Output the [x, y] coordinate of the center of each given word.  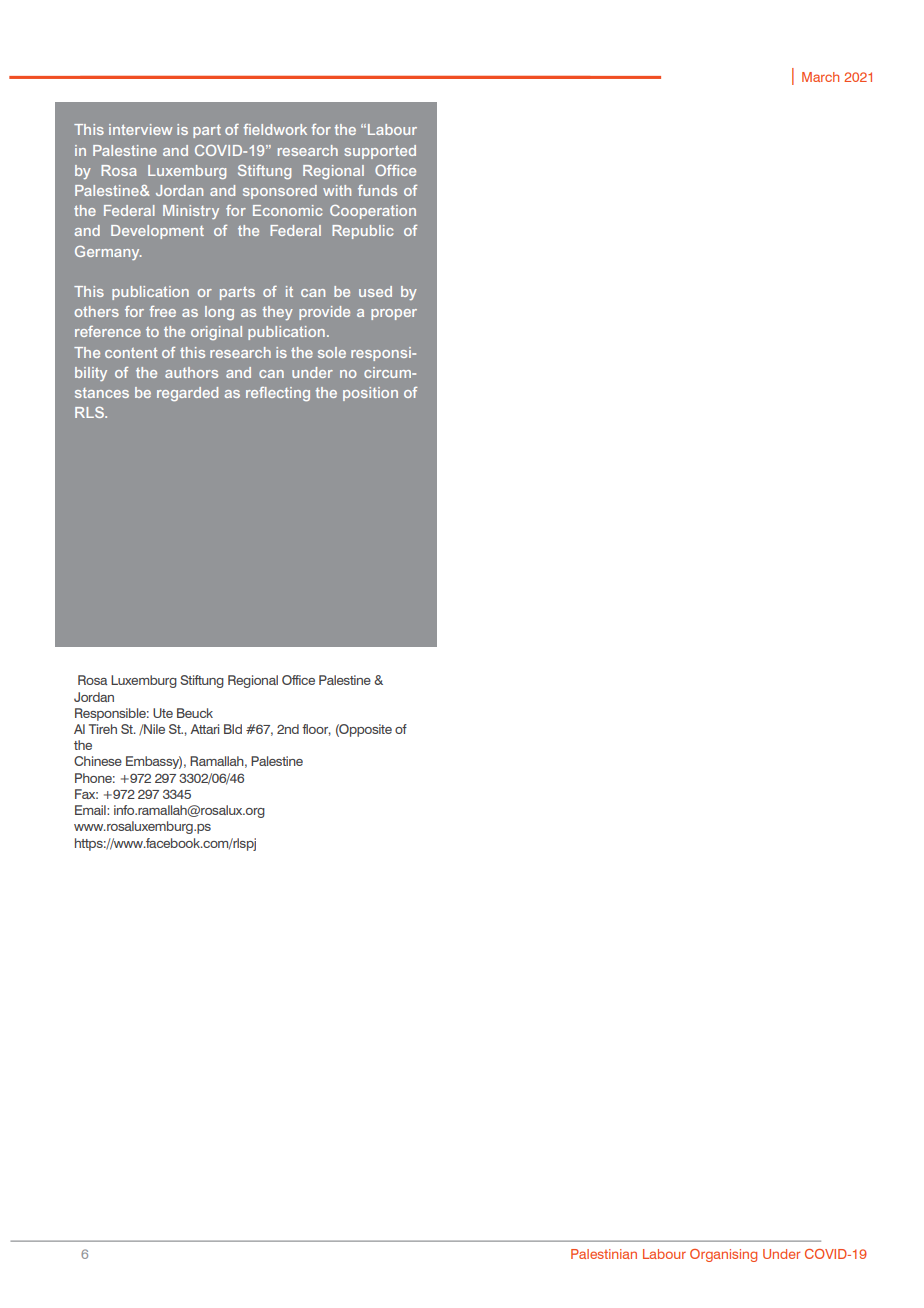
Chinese [98, 761]
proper [394, 314]
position [370, 394]
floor [316, 730]
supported [380, 152]
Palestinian [604, 1254]
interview [140, 129]
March [820, 77]
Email [91, 810]
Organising [723, 1255]
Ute [163, 713]
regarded [187, 394]
